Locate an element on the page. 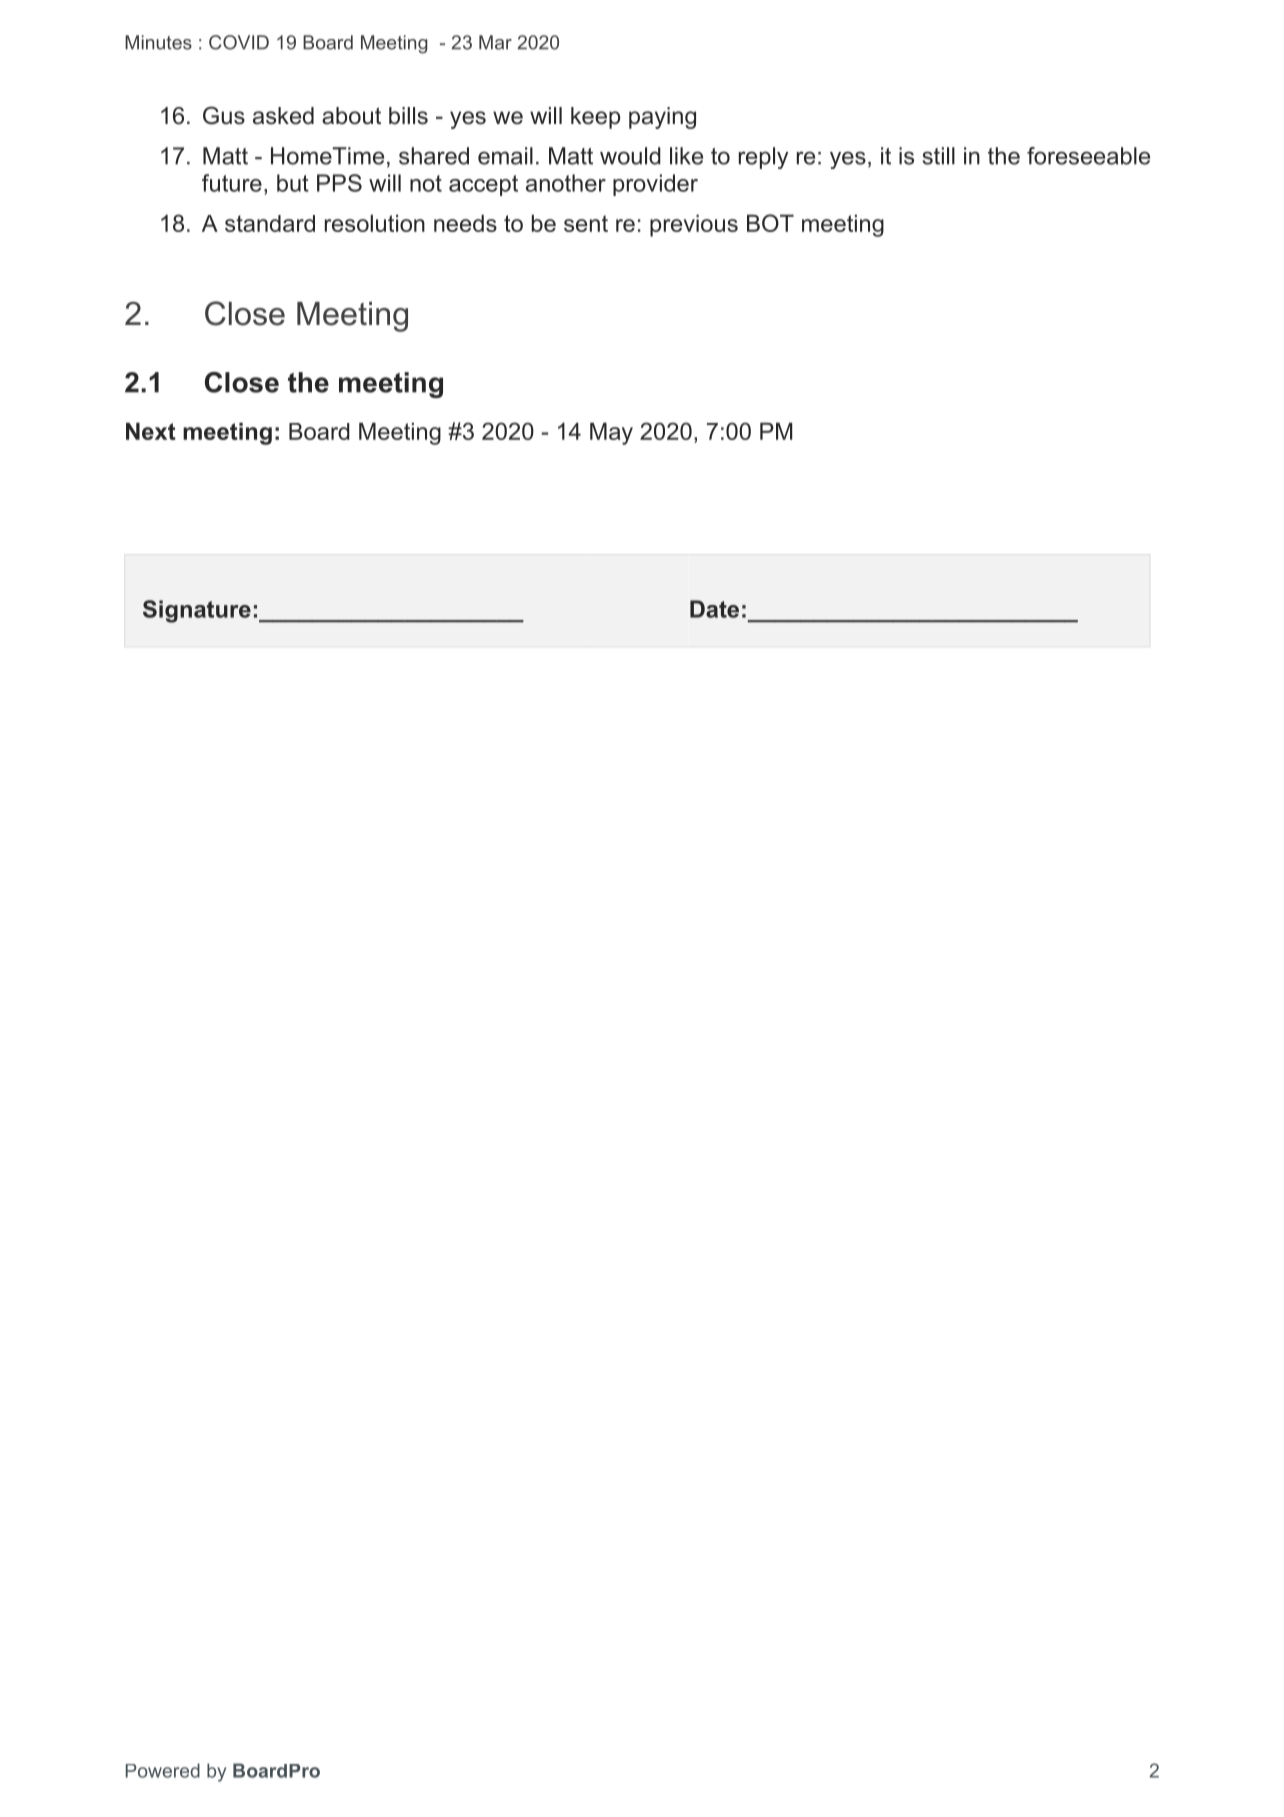 Image resolution: width=1284 pixels, height=1817 pixels. BOT is located at coordinates (770, 223).
